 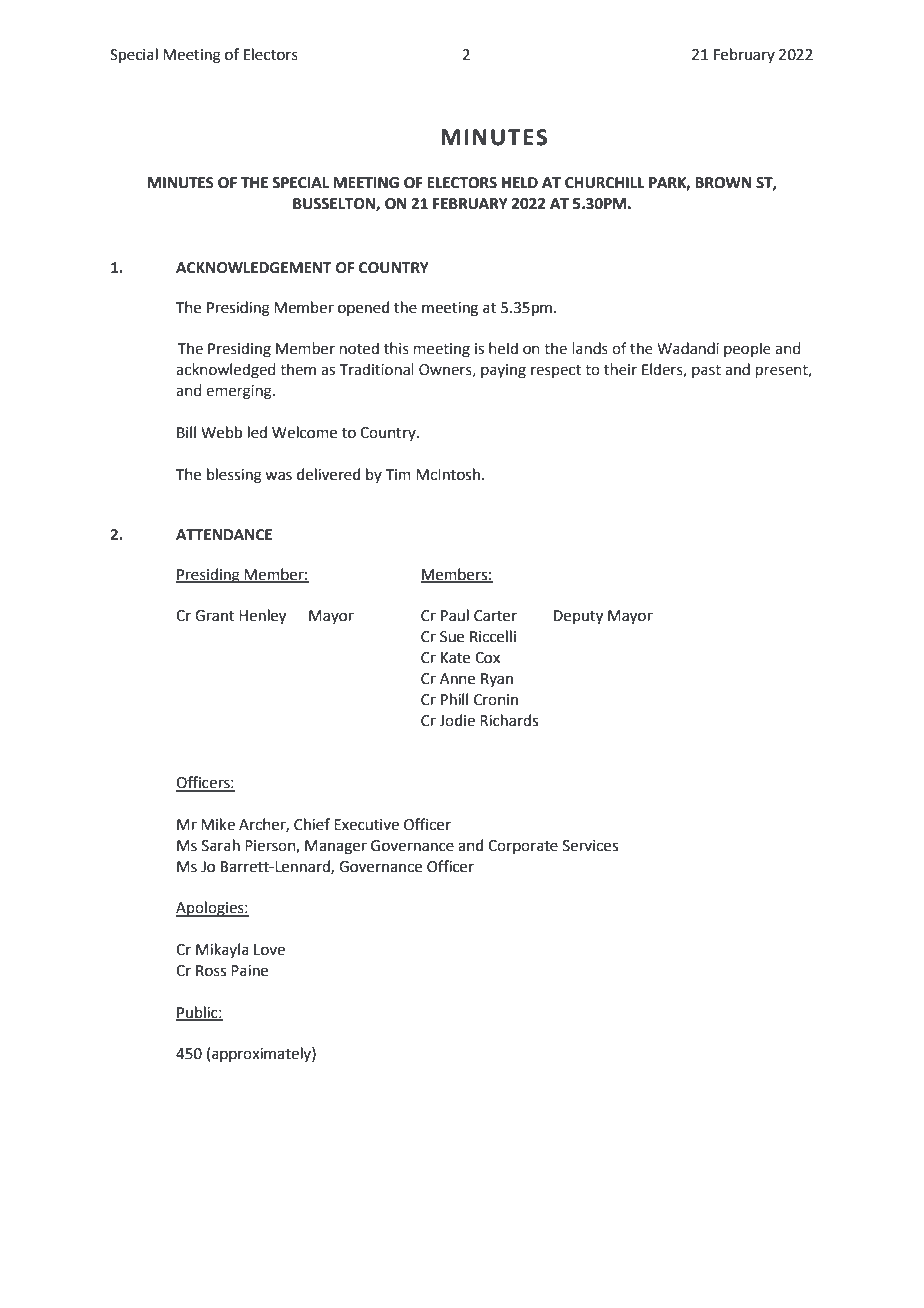 What do you see at coordinates (240, 392) in the image?
I see `emerging` at bounding box center [240, 392].
